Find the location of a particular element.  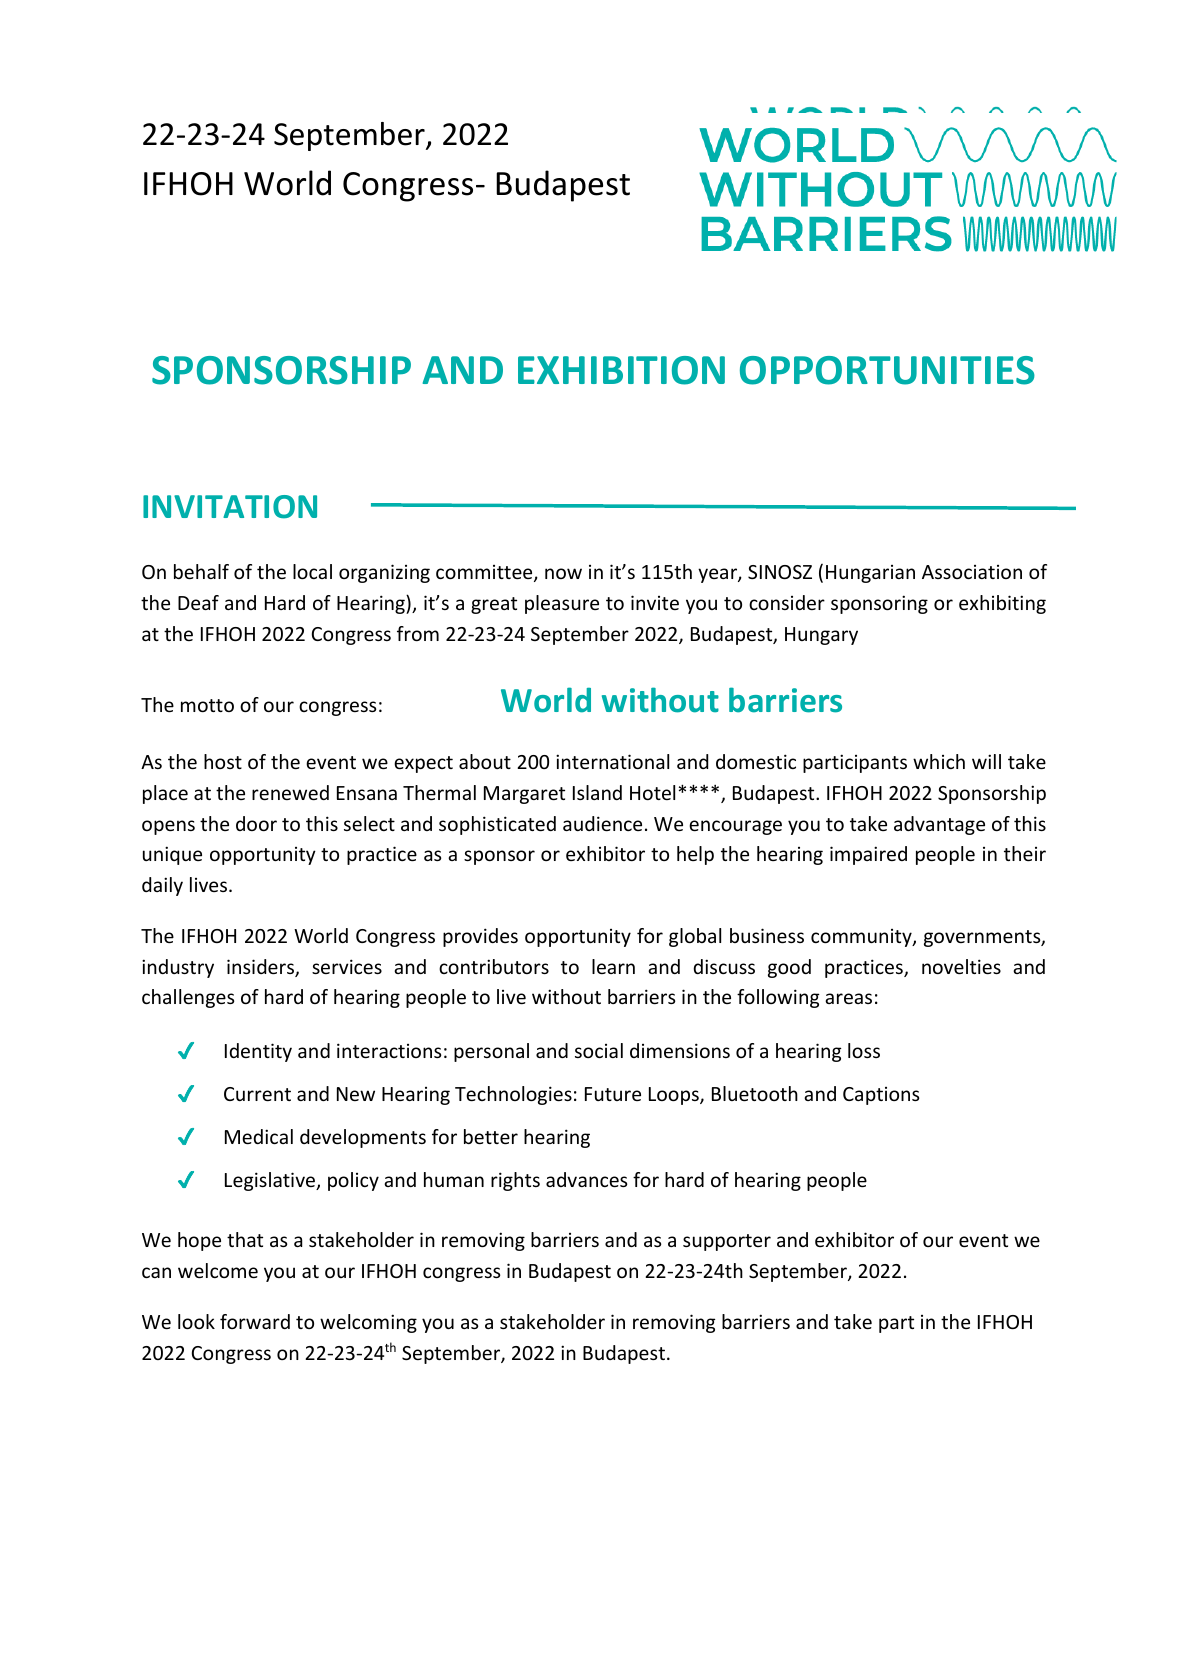

audience is located at coordinates (602, 823).
